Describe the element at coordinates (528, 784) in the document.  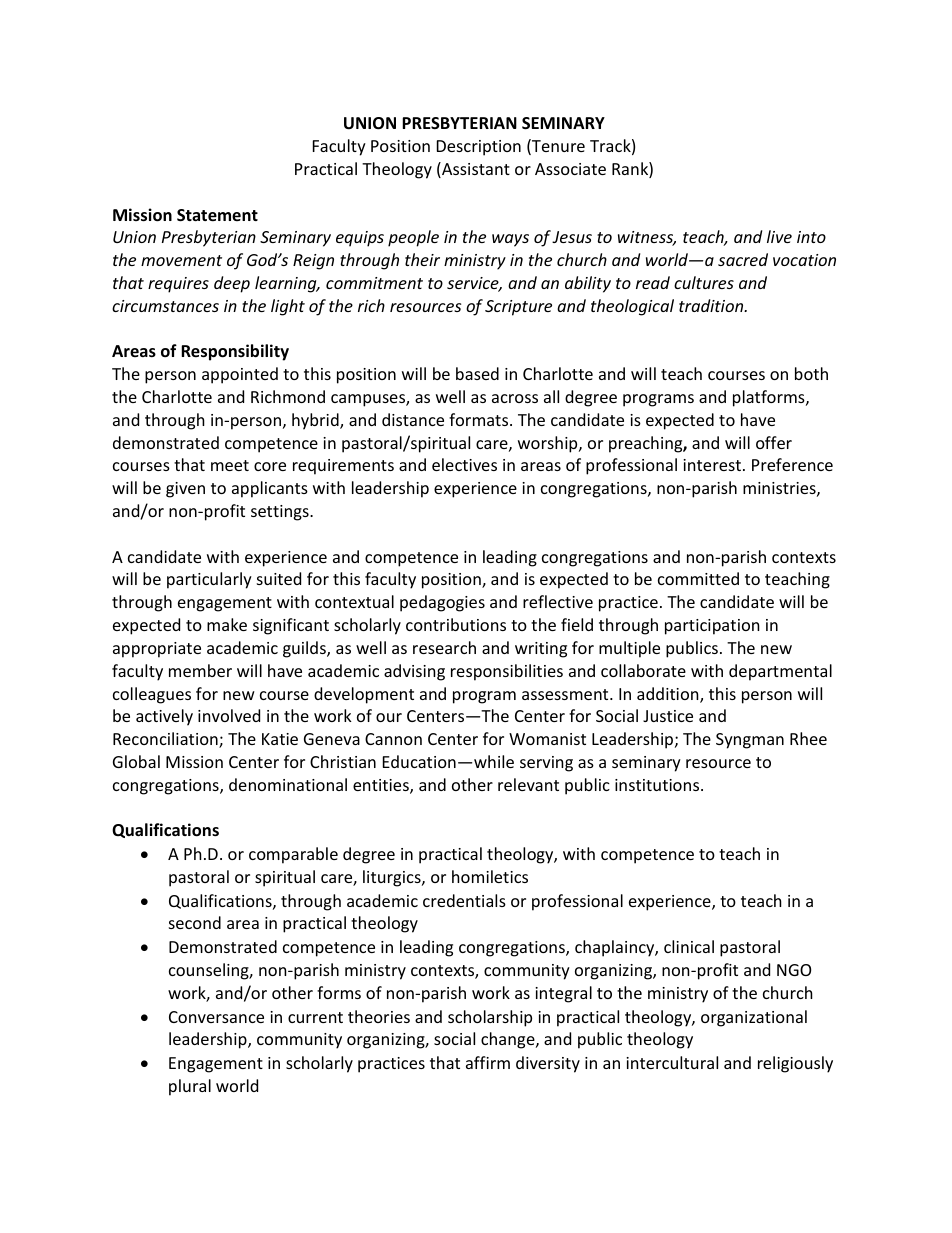
I see `relevant` at that location.
